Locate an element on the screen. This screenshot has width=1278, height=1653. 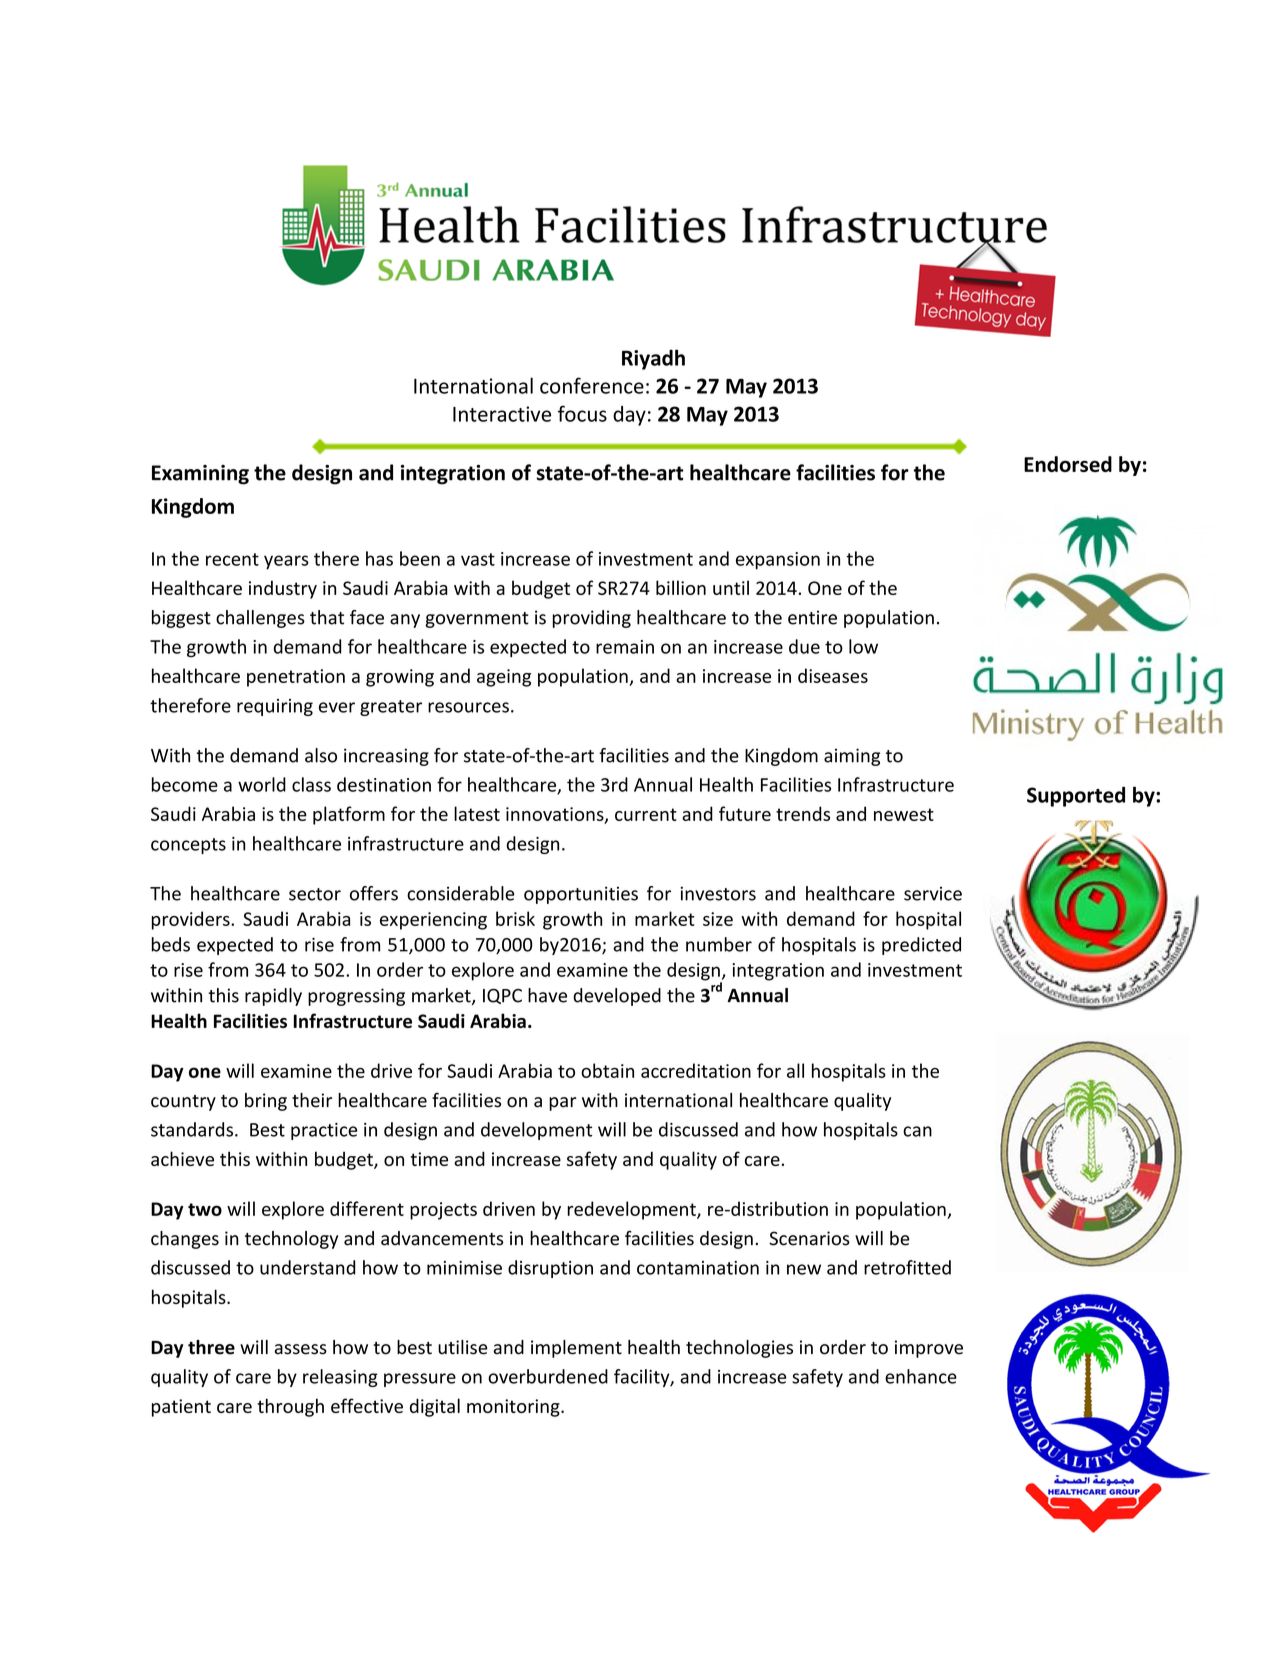
Examining is located at coordinates (200, 475).
